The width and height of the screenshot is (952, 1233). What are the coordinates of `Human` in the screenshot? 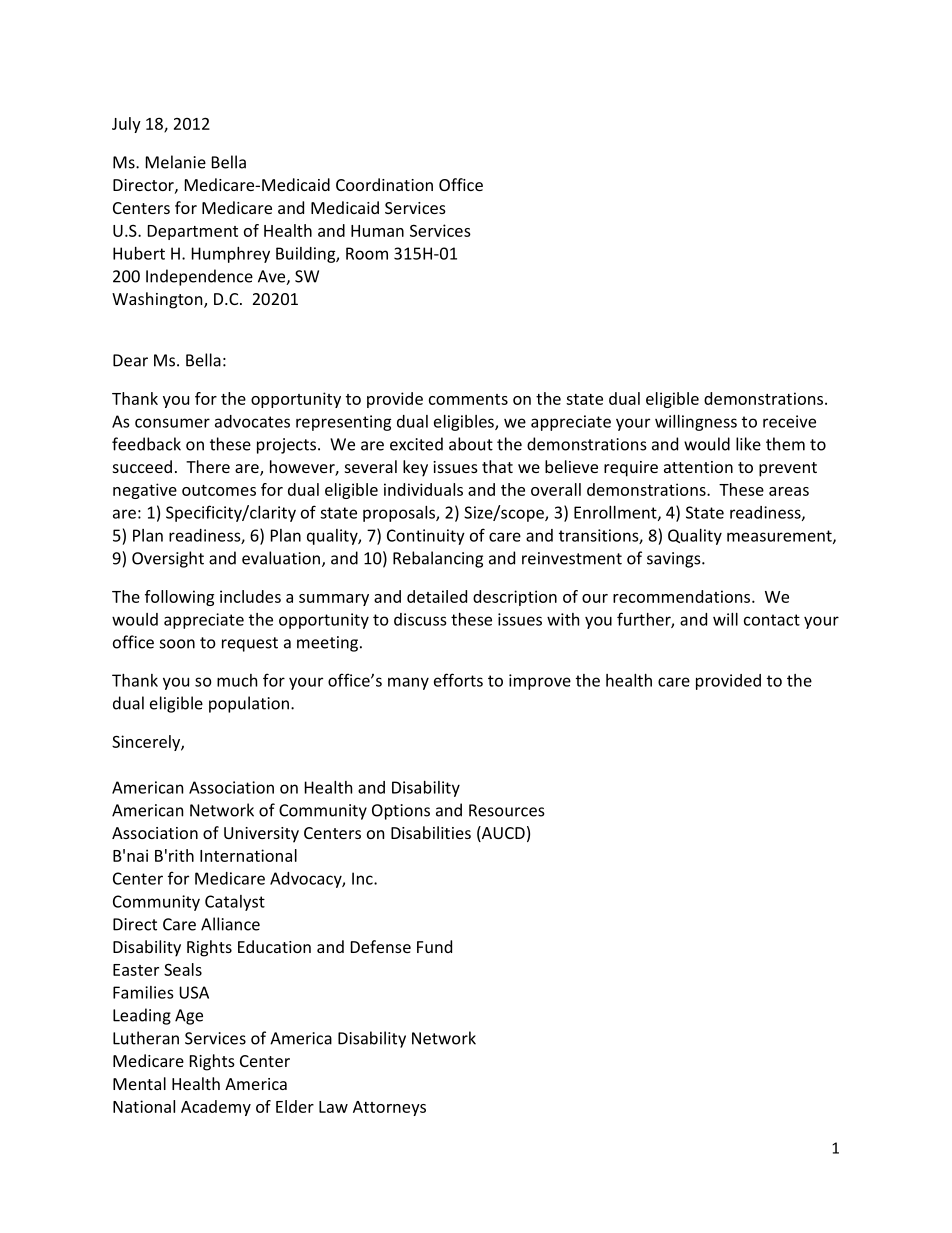 It's located at (377, 231).
